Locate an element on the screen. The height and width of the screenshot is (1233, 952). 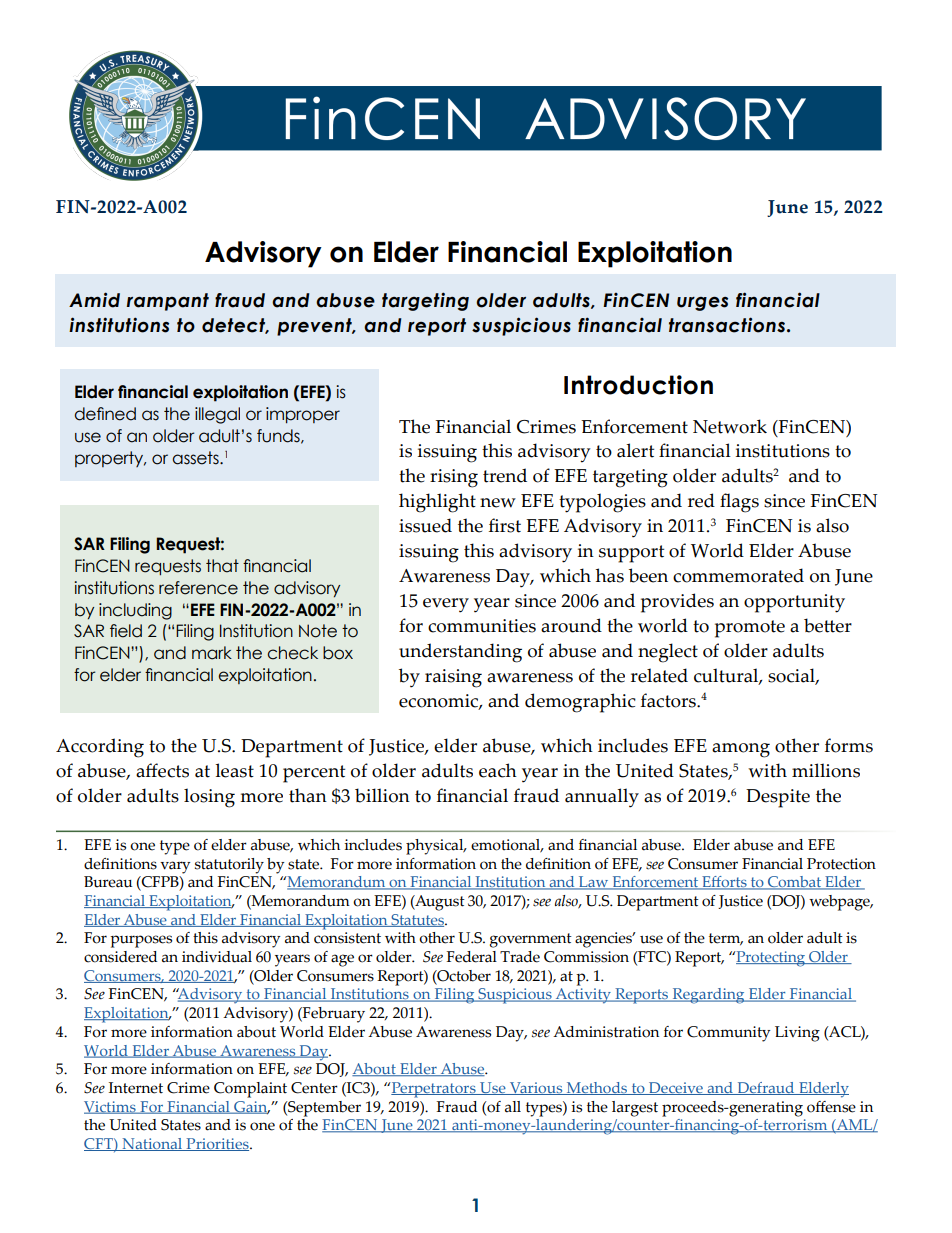
affects is located at coordinates (162, 770).
